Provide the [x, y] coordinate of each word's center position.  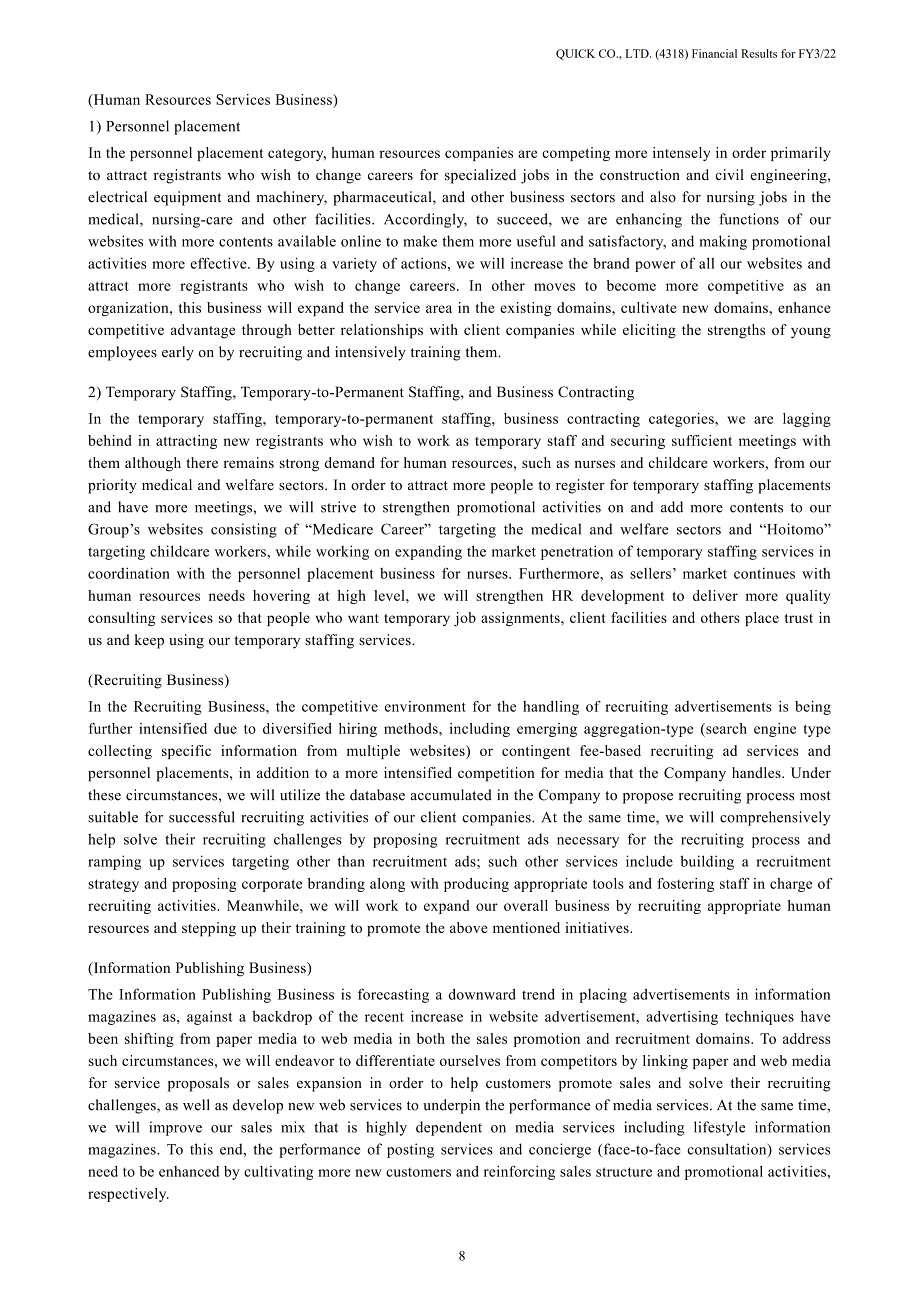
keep [149, 641]
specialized [480, 176]
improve [175, 1128]
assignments [521, 619]
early [178, 353]
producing [476, 885]
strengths [736, 331]
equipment [187, 198]
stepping [209, 929]
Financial [714, 53]
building [707, 862]
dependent [449, 1128]
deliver [715, 595]
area [439, 309]
